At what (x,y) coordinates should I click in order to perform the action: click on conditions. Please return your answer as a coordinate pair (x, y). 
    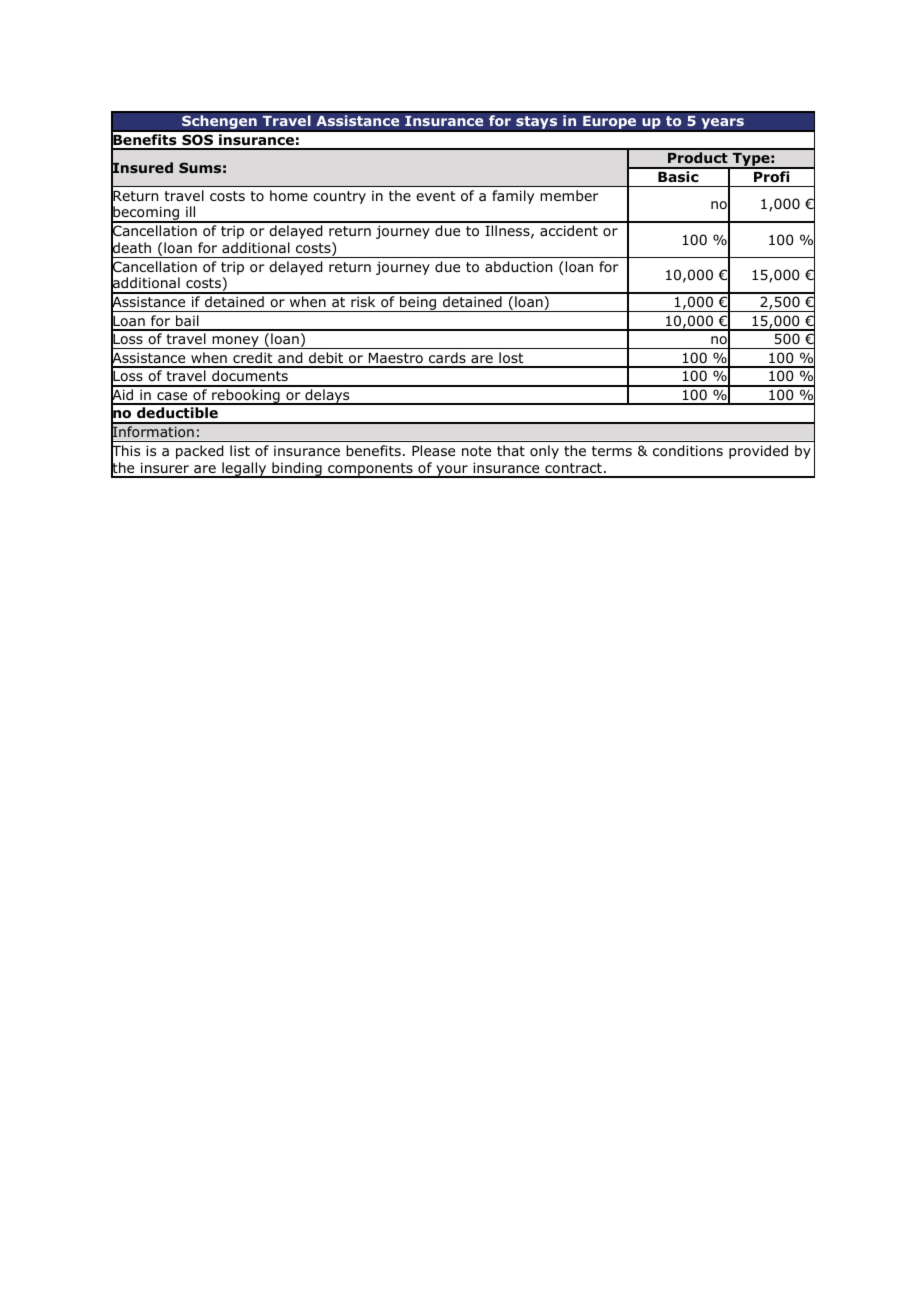
    Looking at the image, I should click on (688, 451).
